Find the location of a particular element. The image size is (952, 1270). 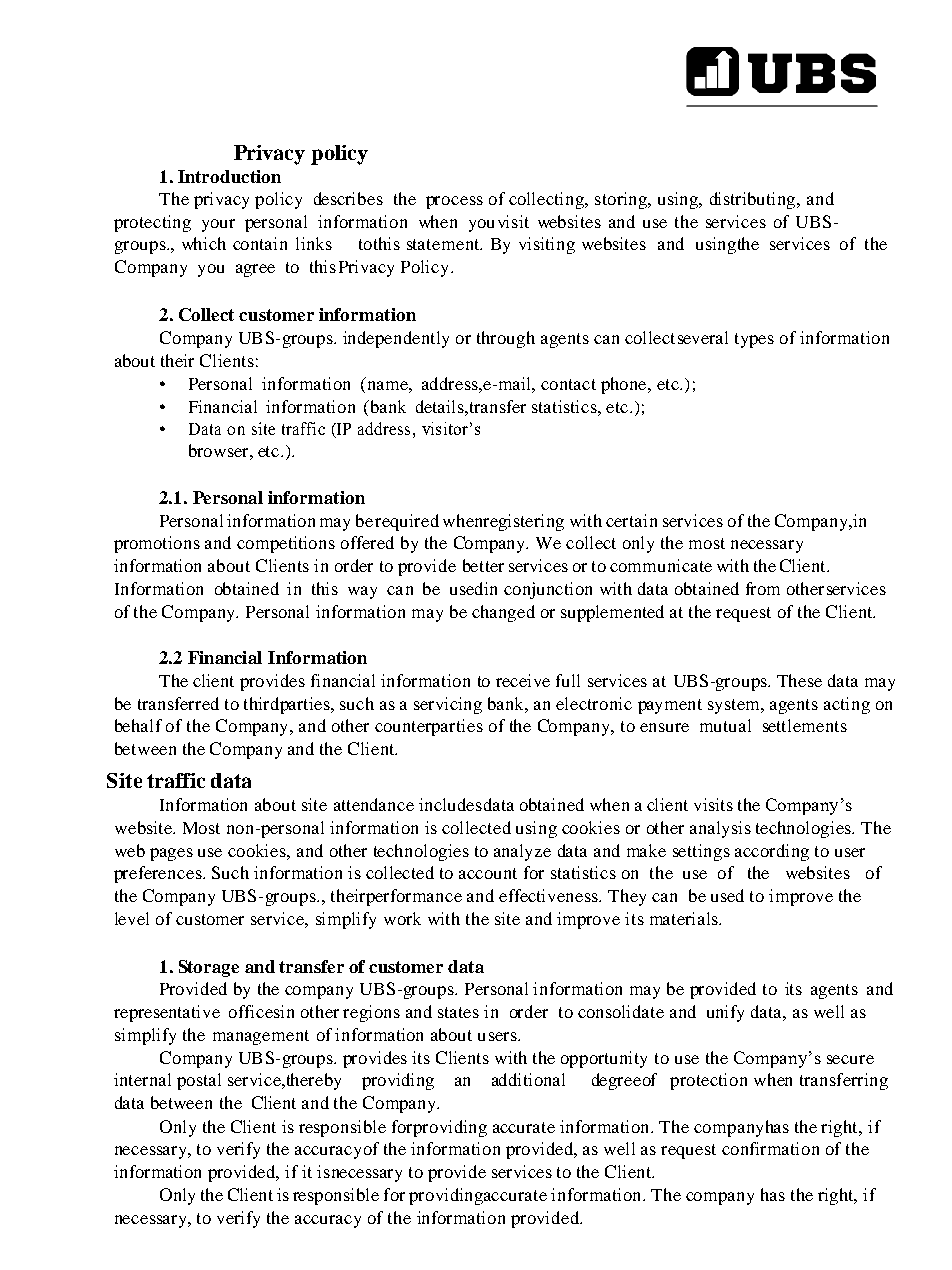

behalf is located at coordinates (138, 725).
